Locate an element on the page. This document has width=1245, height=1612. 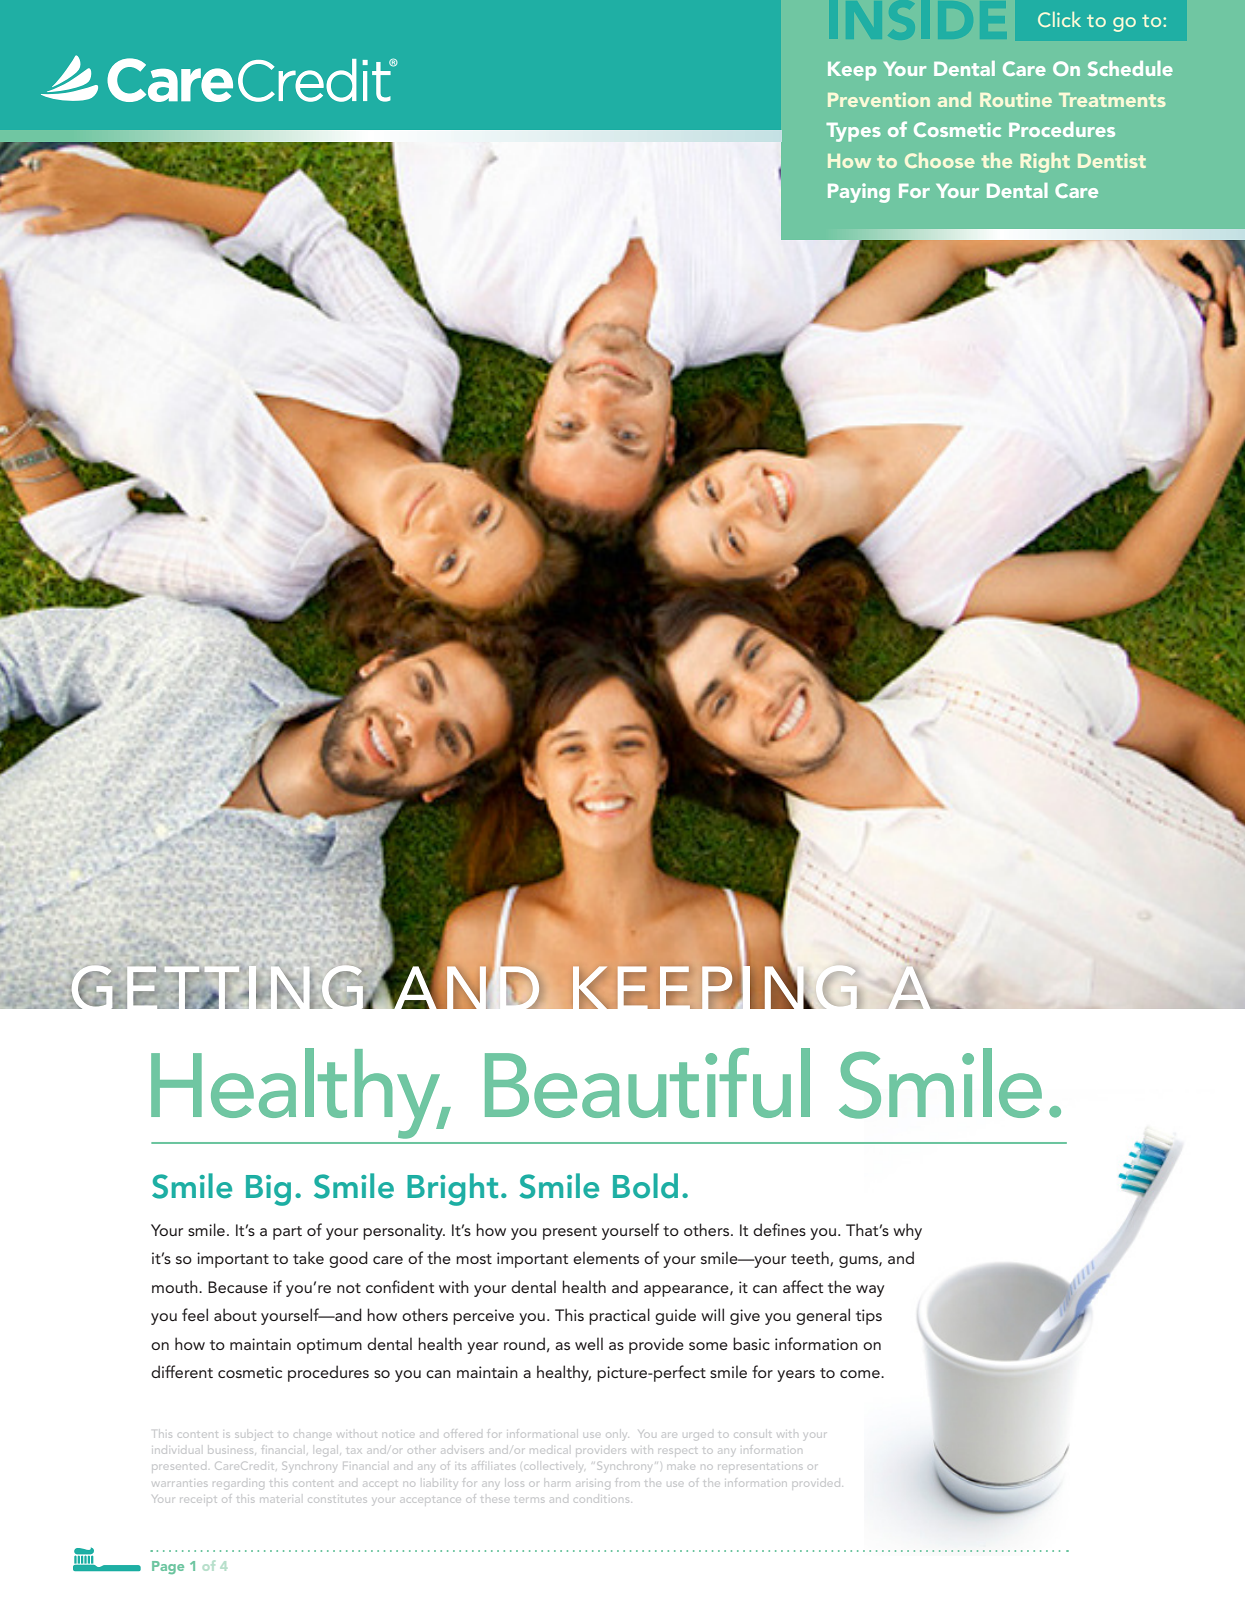
Types is located at coordinates (853, 132).
